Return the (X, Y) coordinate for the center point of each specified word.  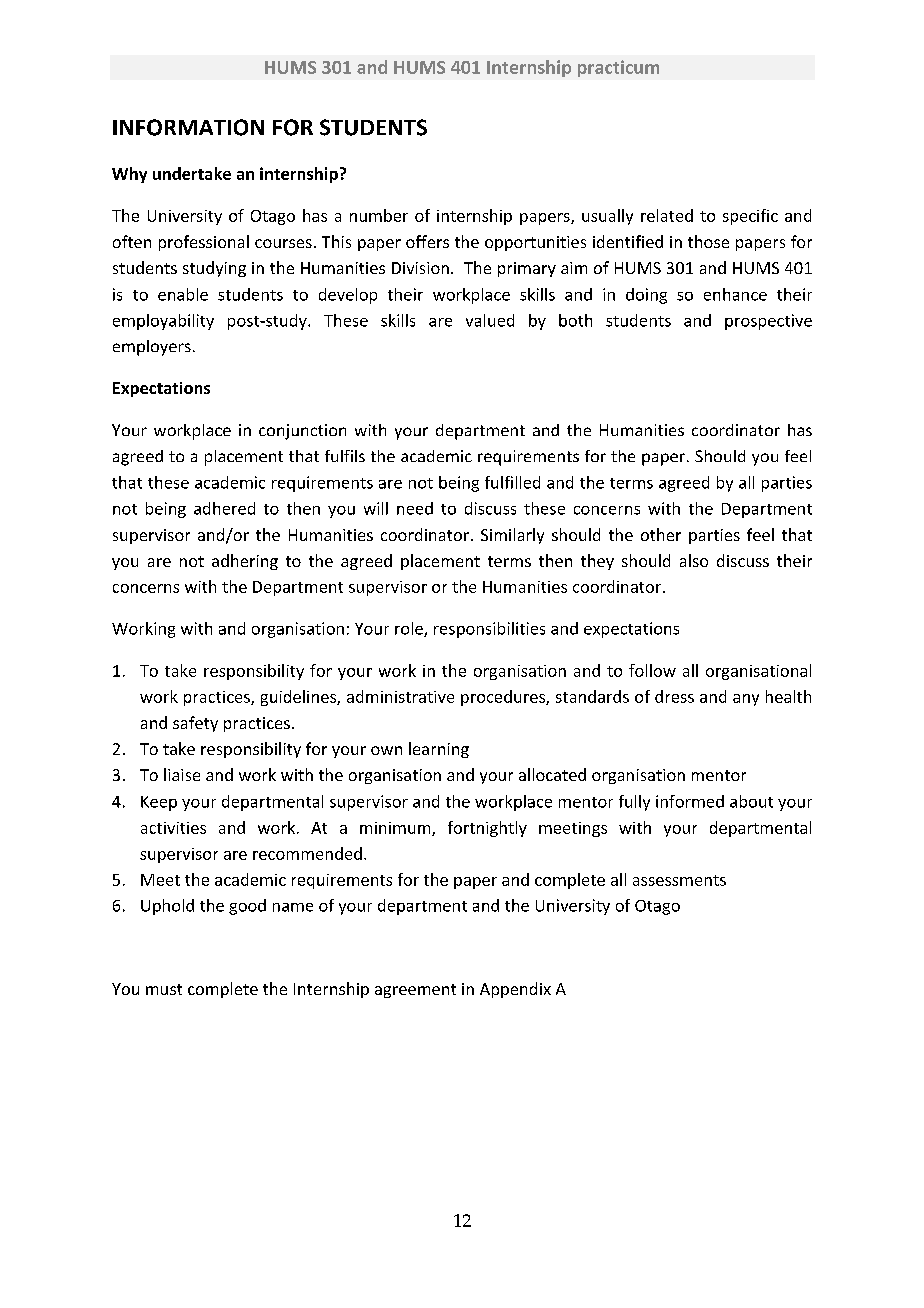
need (415, 508)
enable (183, 294)
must (164, 989)
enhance (735, 294)
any (746, 700)
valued (490, 320)
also (694, 560)
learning (439, 750)
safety (195, 724)
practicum (618, 68)
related (667, 215)
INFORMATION (188, 127)
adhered (224, 508)
